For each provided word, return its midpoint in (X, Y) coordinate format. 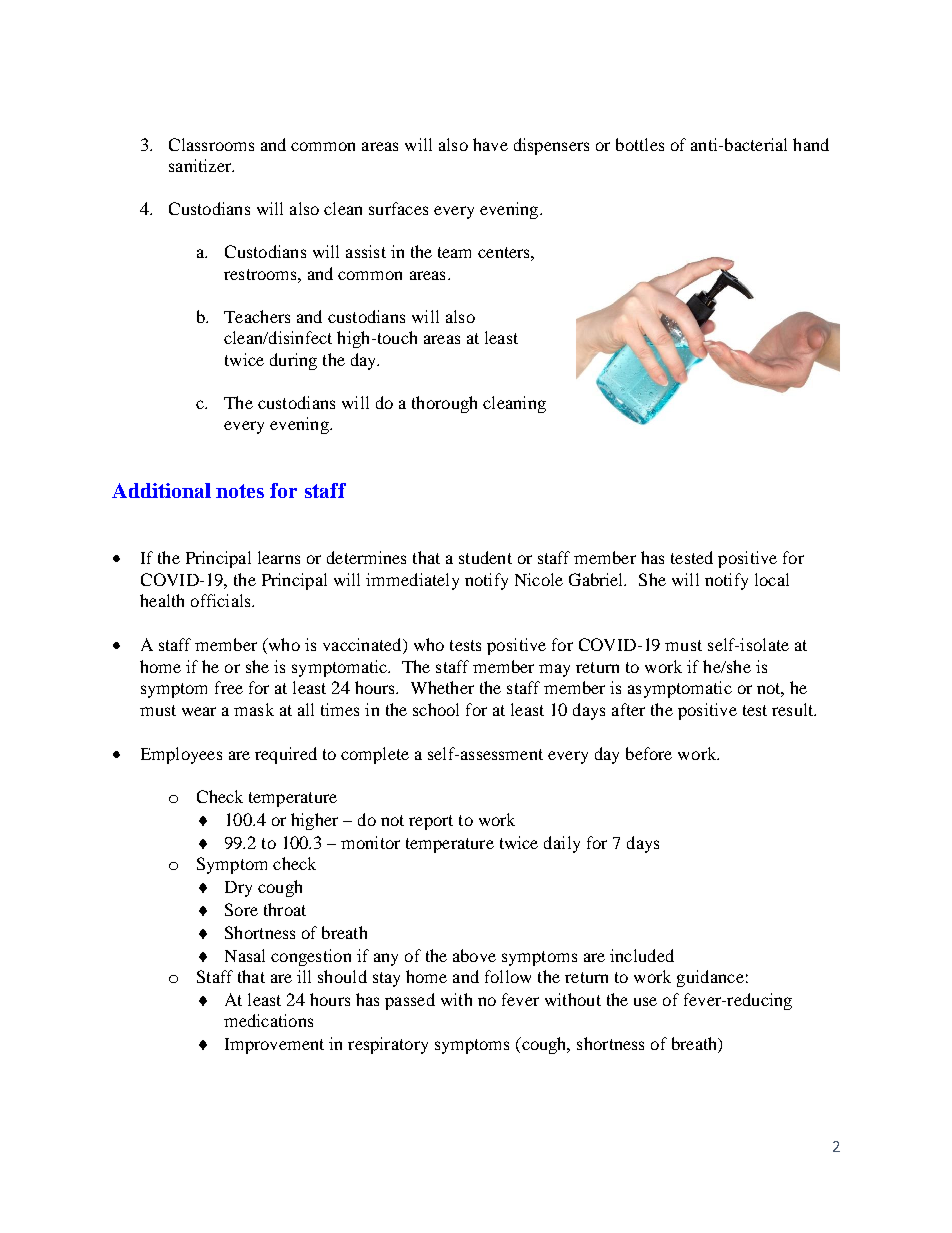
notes (240, 491)
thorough (444, 404)
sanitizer (201, 165)
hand (811, 144)
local (772, 579)
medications (268, 1020)
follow (508, 976)
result (794, 709)
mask (254, 709)
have (490, 144)
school (436, 709)
